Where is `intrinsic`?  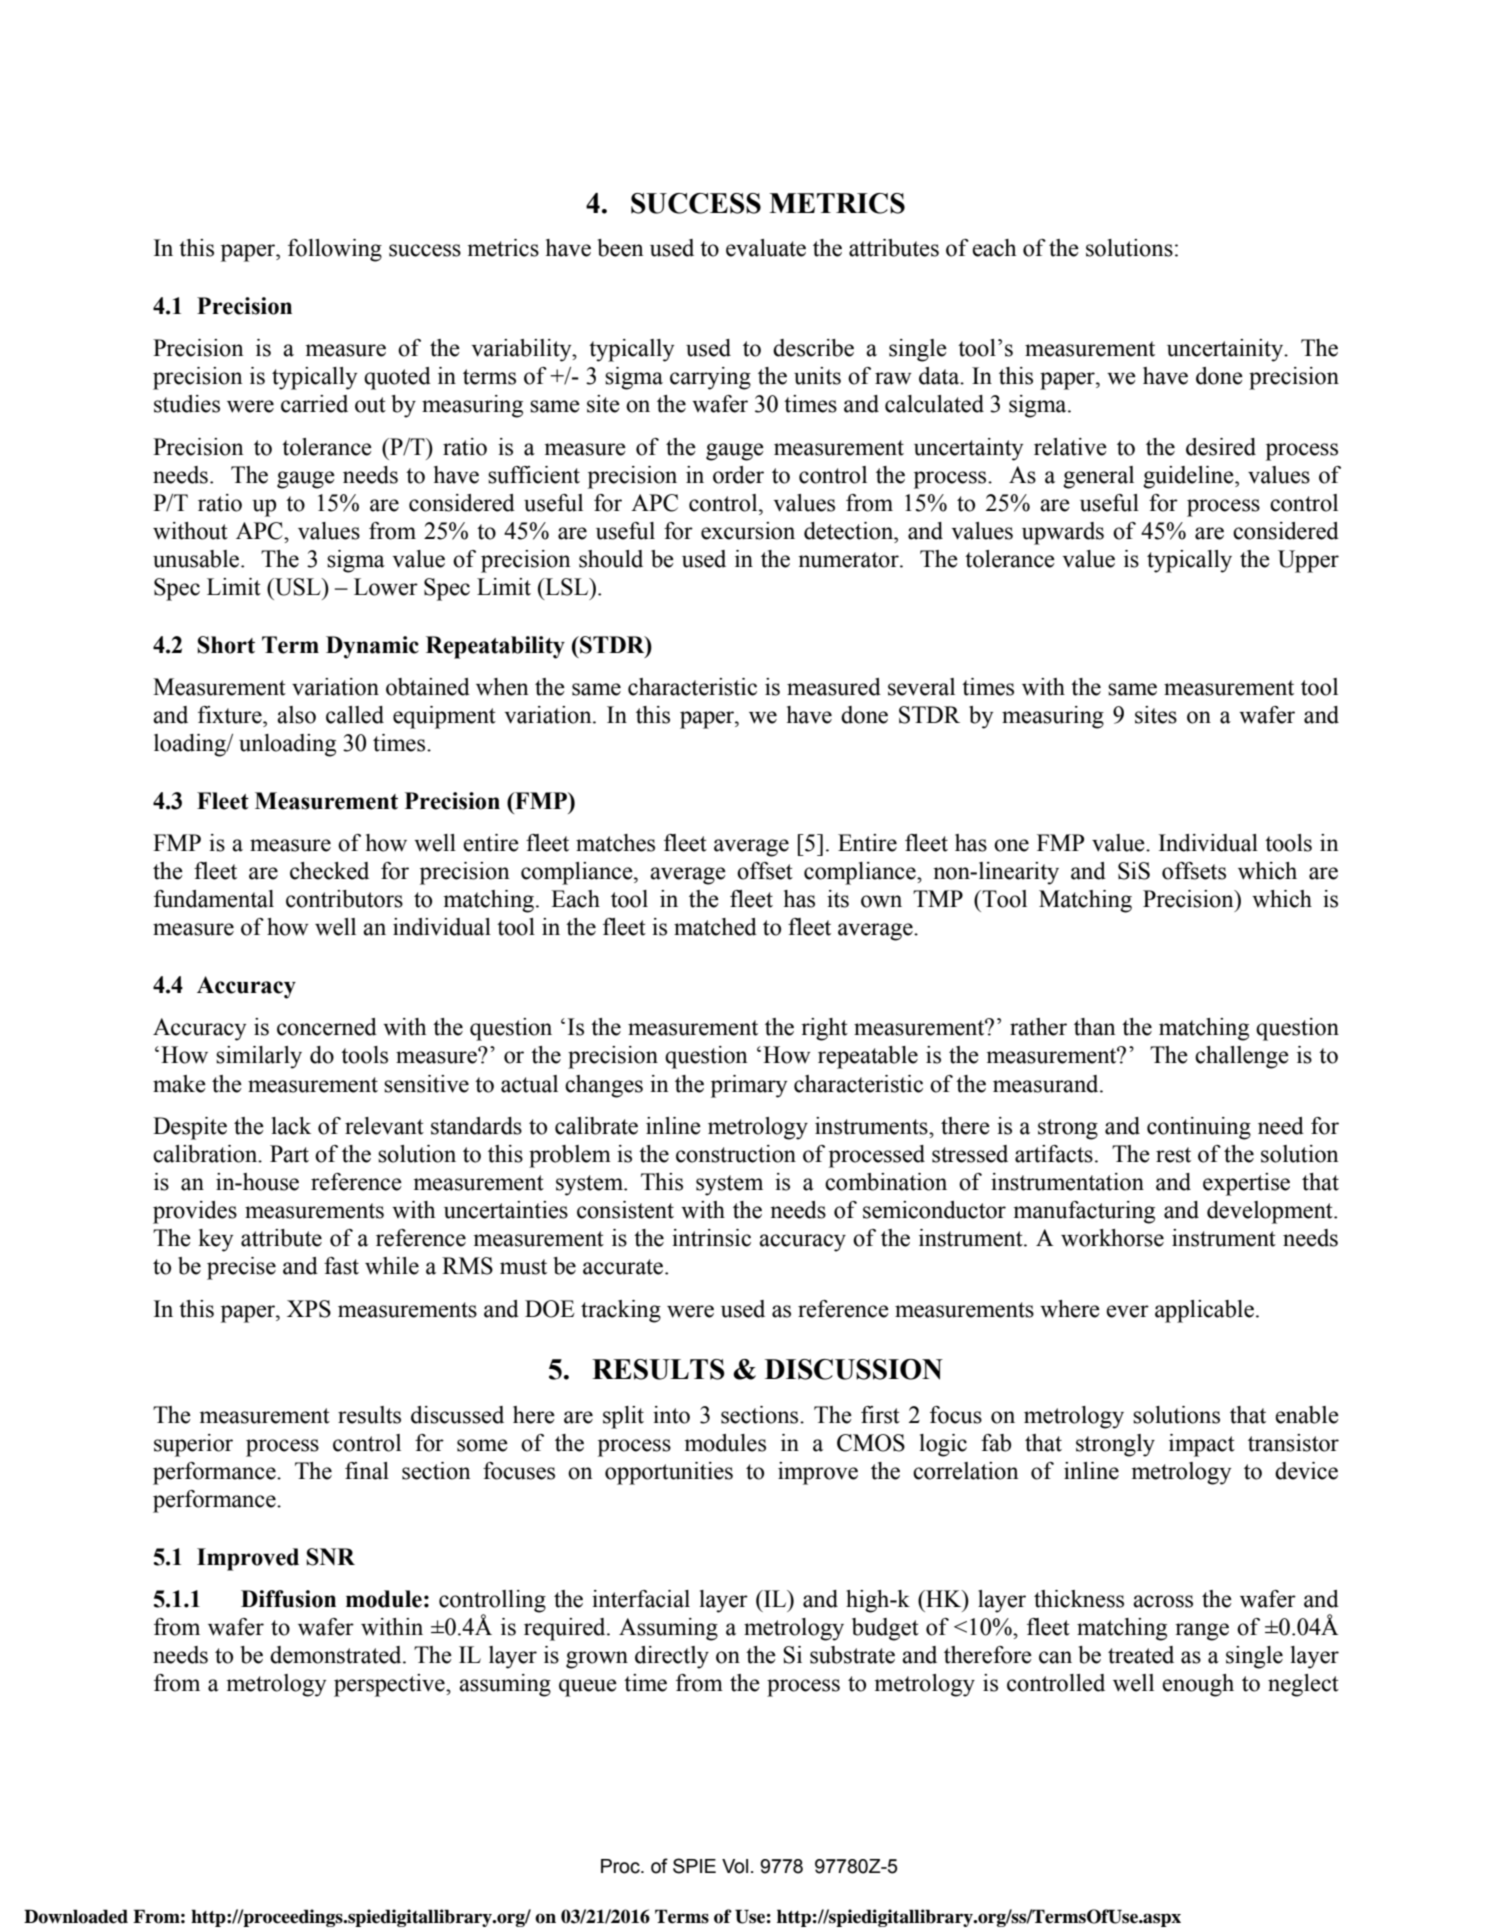
intrinsic is located at coordinates (711, 1238).
